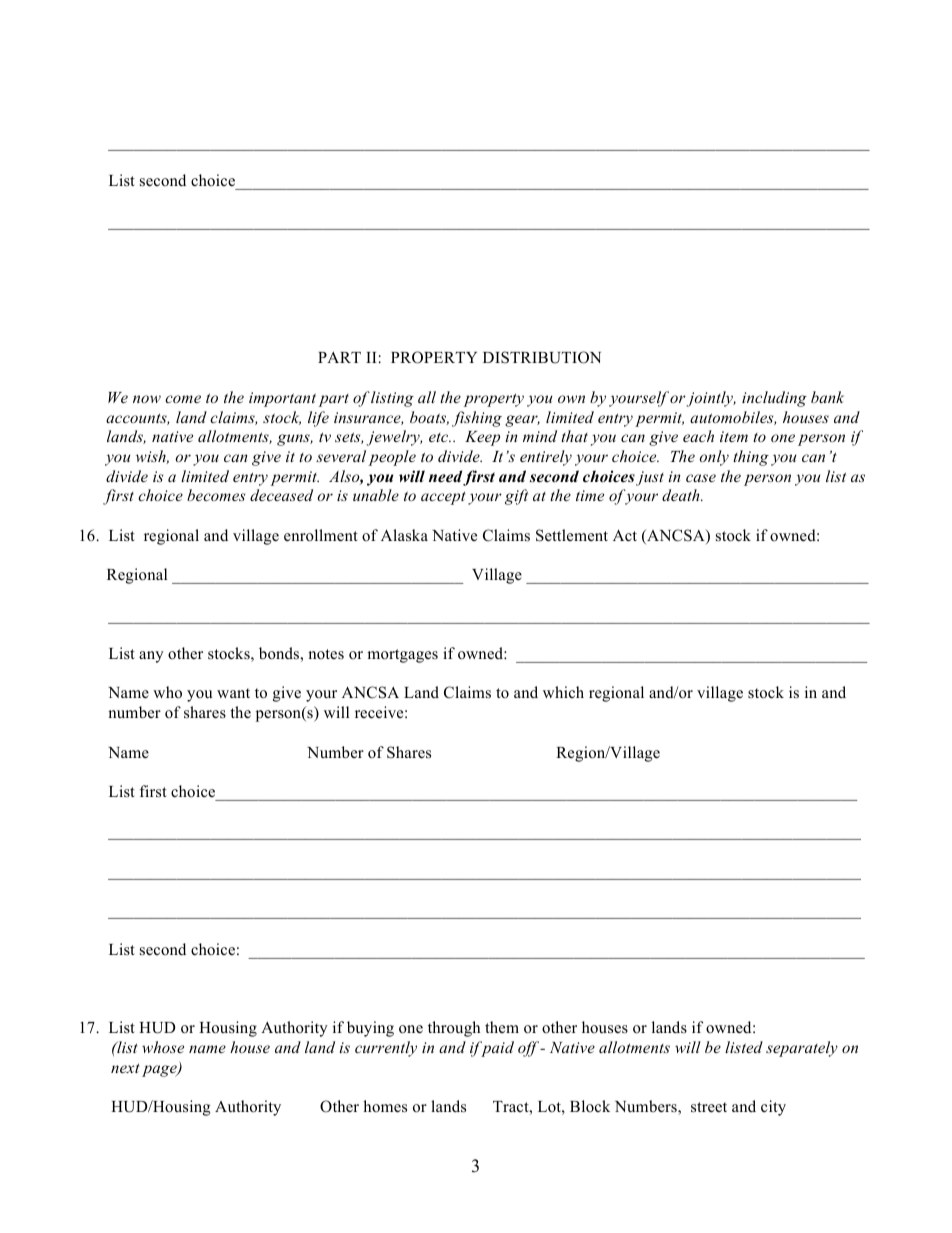 The height and width of the screenshot is (1233, 952). What do you see at coordinates (151, 657) in the screenshot?
I see `any` at bounding box center [151, 657].
